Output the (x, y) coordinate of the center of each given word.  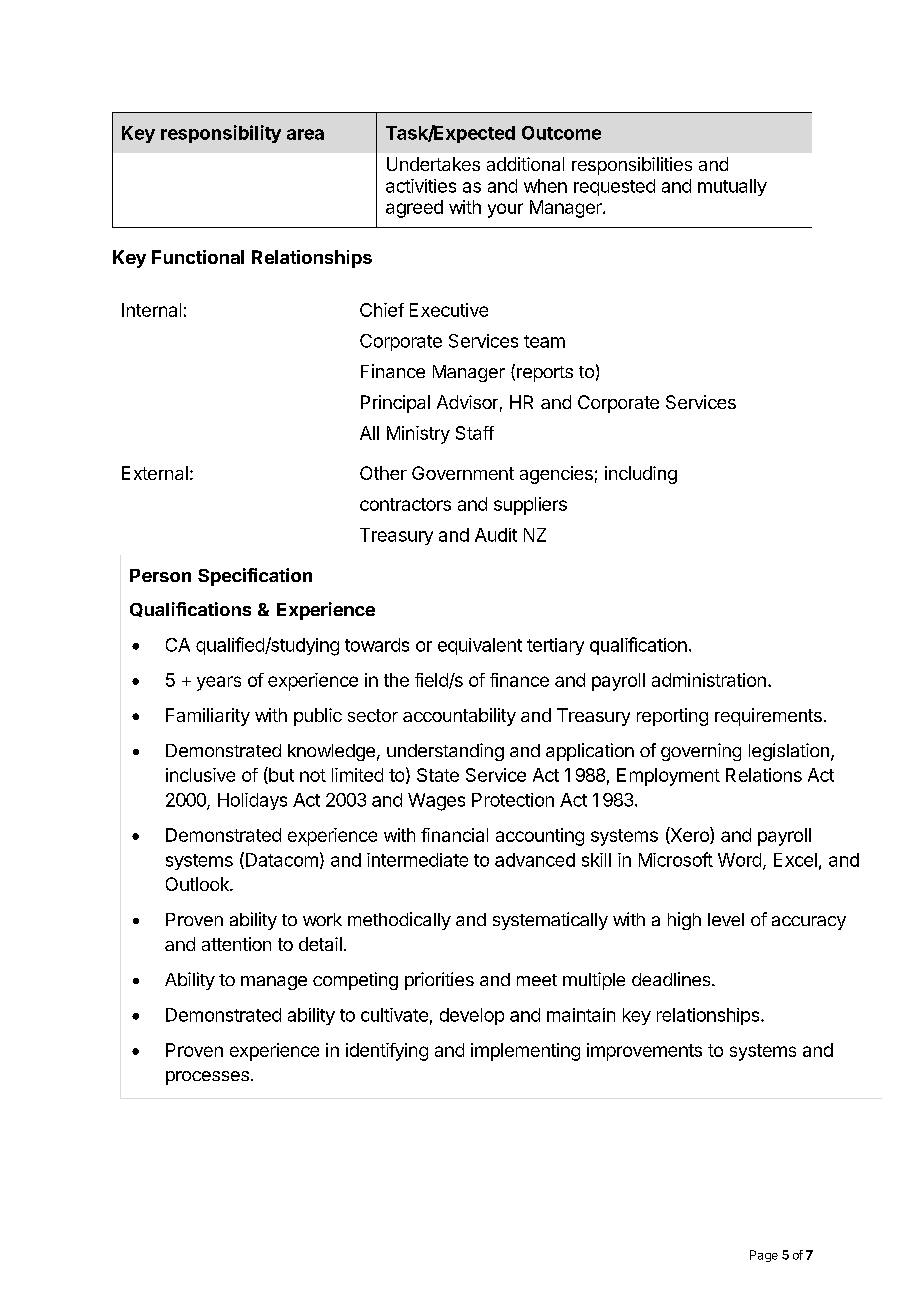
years (219, 683)
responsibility (221, 134)
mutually (732, 187)
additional (525, 164)
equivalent (480, 646)
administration (709, 680)
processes (207, 1078)
